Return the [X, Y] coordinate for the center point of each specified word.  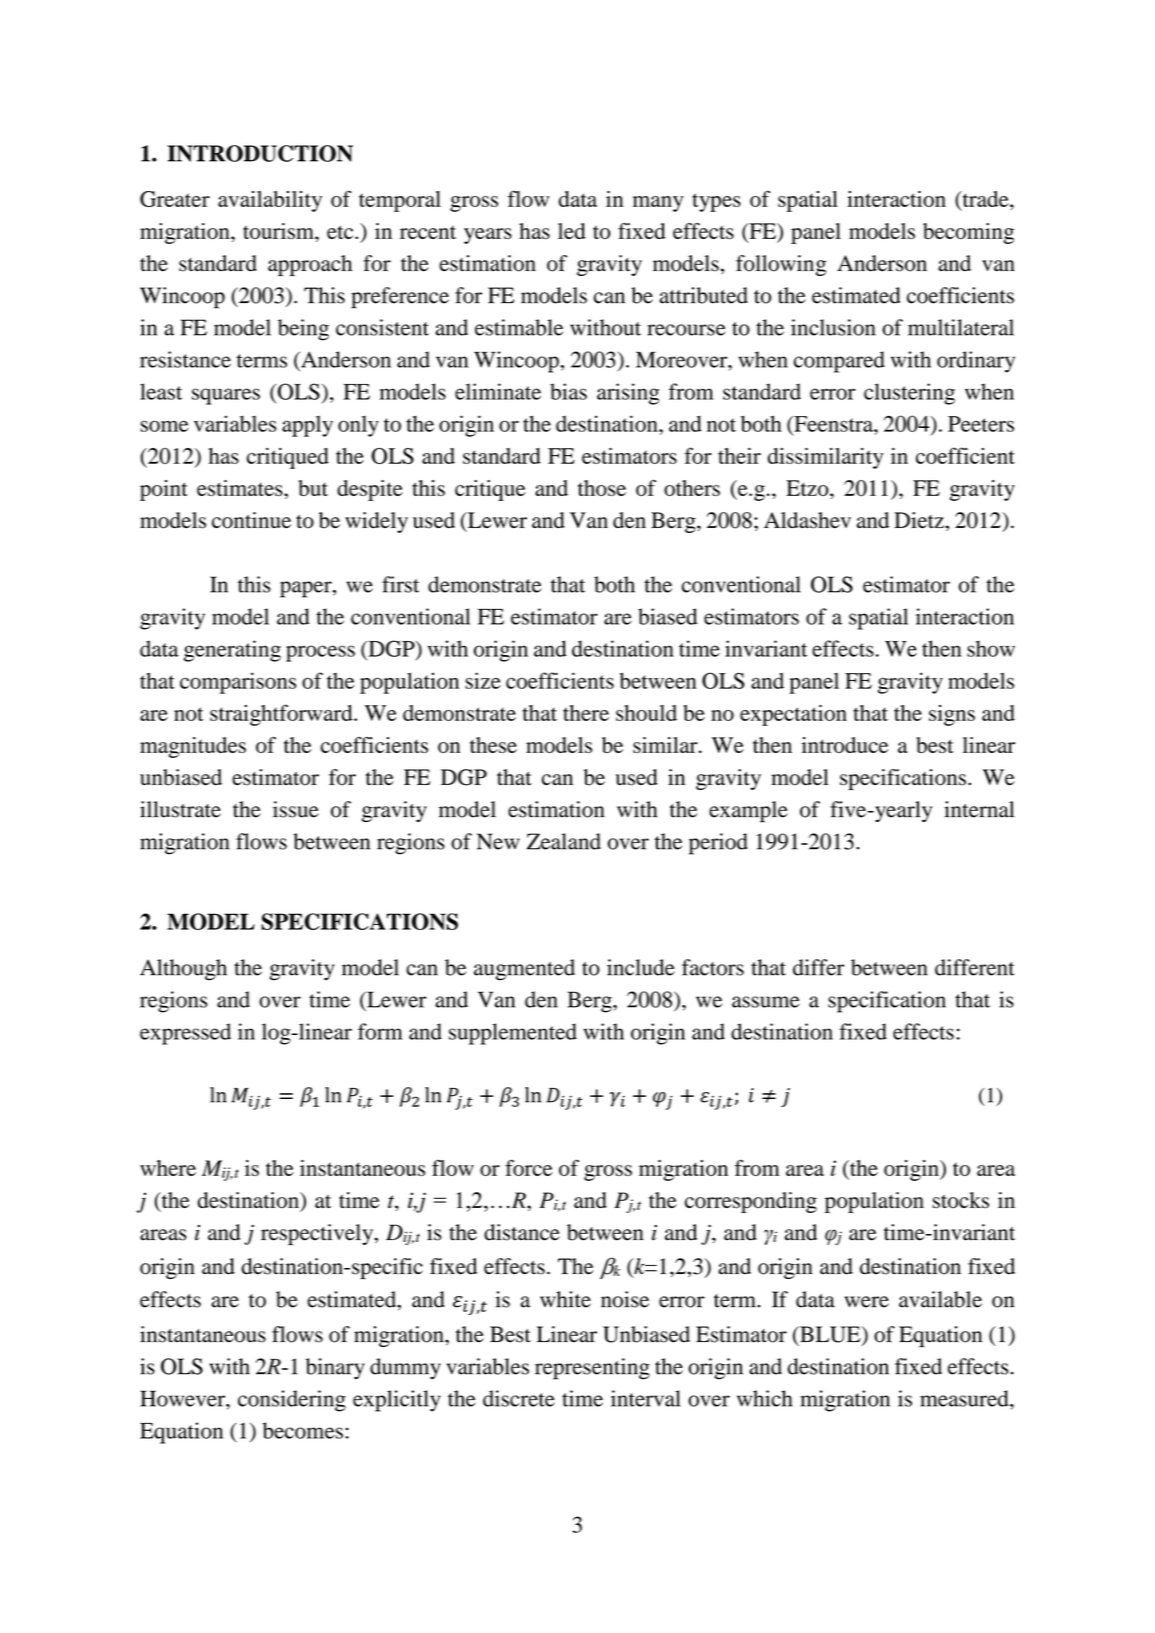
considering [292, 1401]
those [602, 488]
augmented [524, 970]
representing [592, 1369]
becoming [968, 233]
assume [766, 1002]
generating [232, 651]
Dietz [919, 520]
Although [183, 970]
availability [270, 201]
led [572, 231]
